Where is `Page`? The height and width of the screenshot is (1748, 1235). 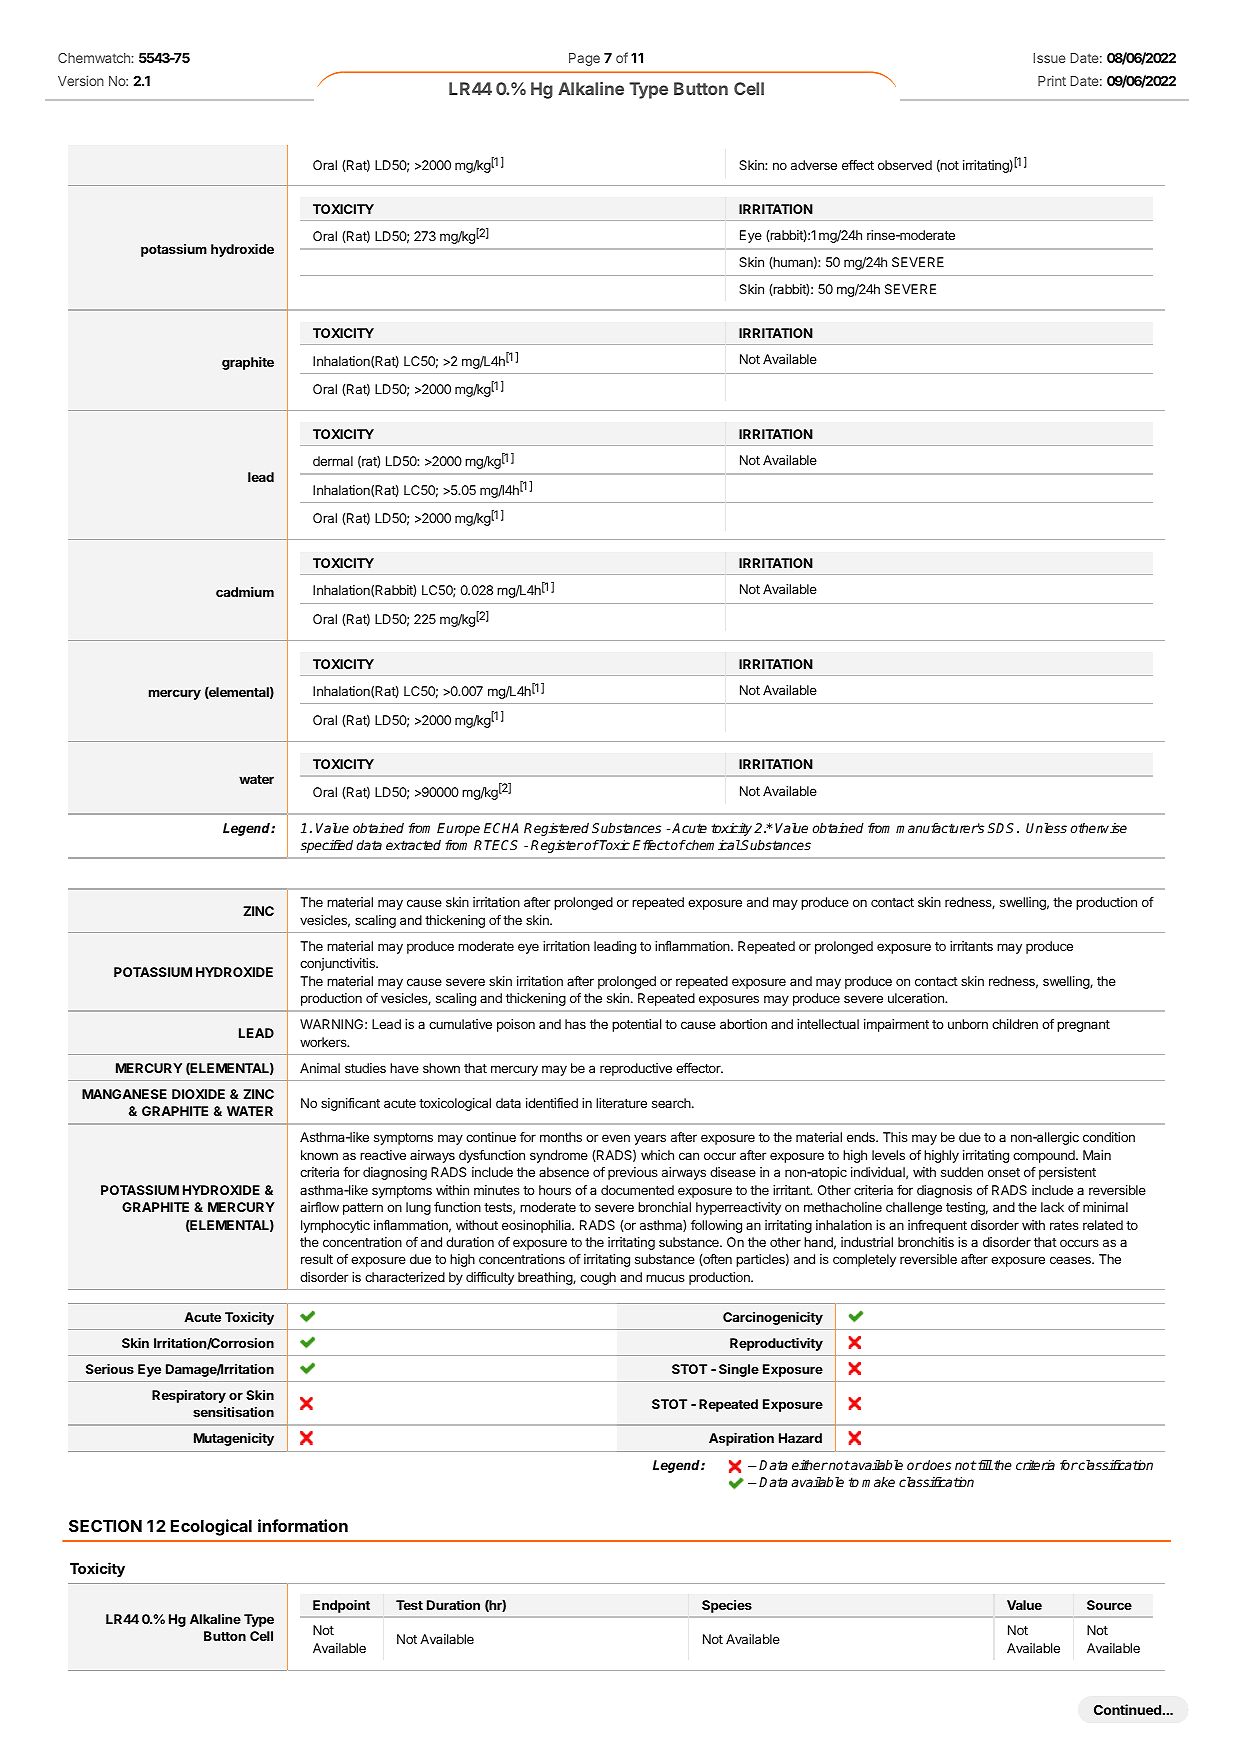 Page is located at coordinates (584, 59).
